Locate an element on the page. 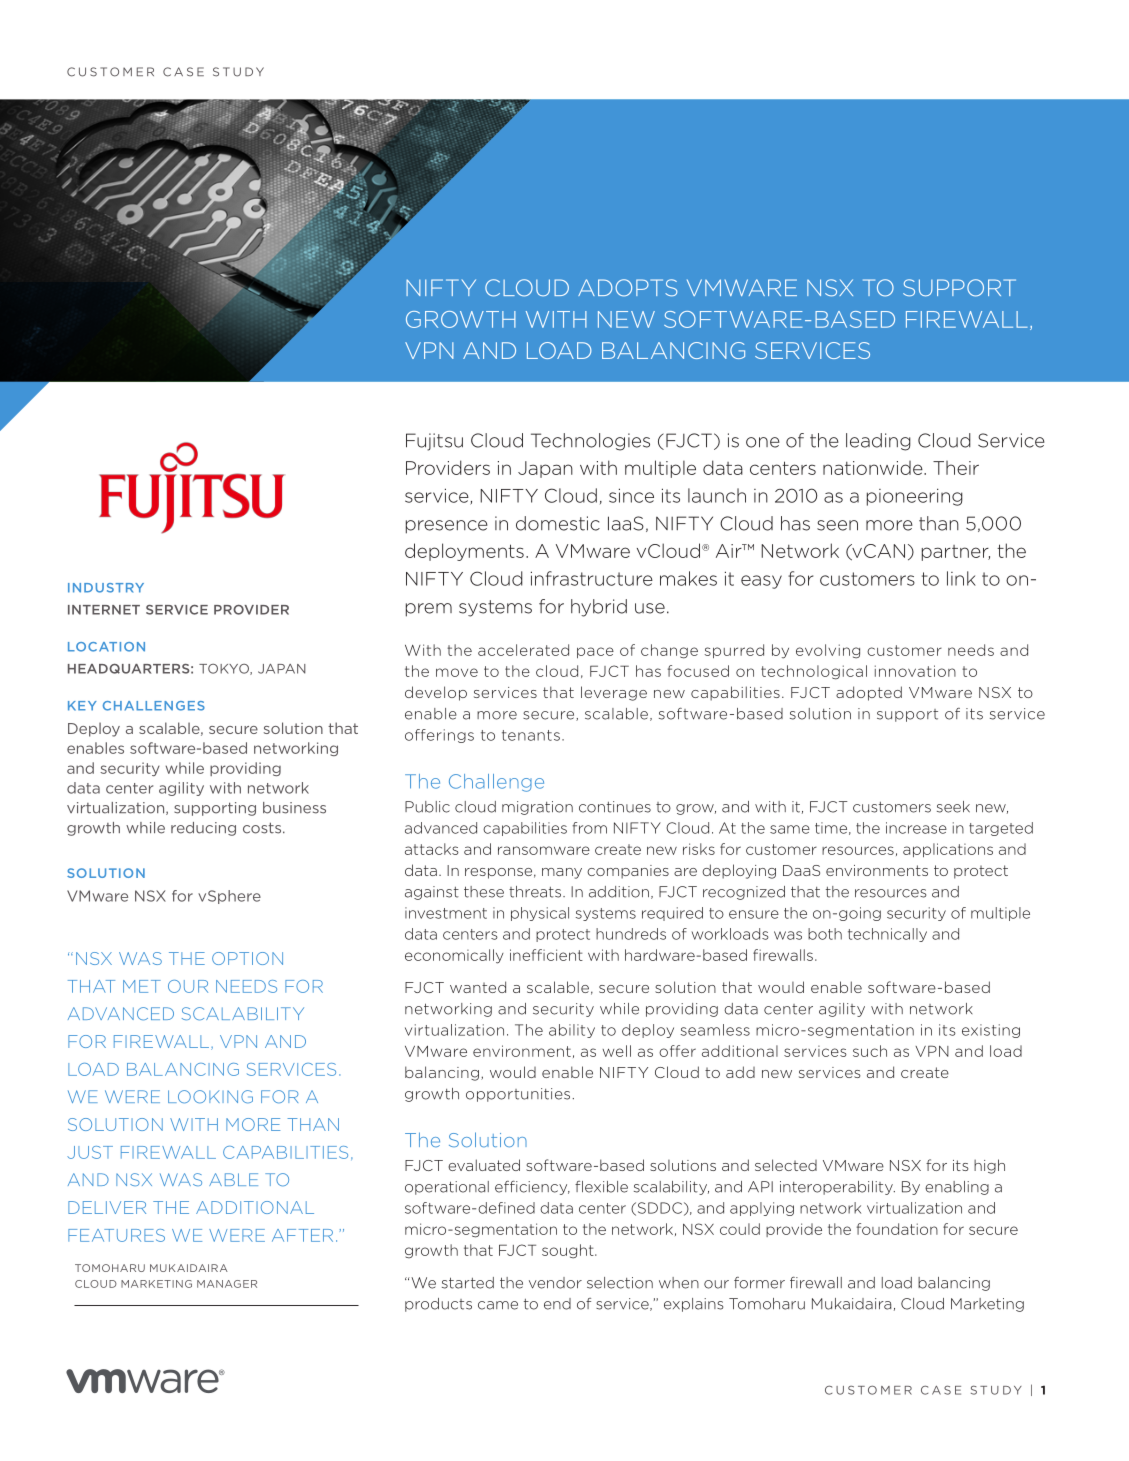 This document has height=1461, width=1129. such is located at coordinates (870, 1051).
